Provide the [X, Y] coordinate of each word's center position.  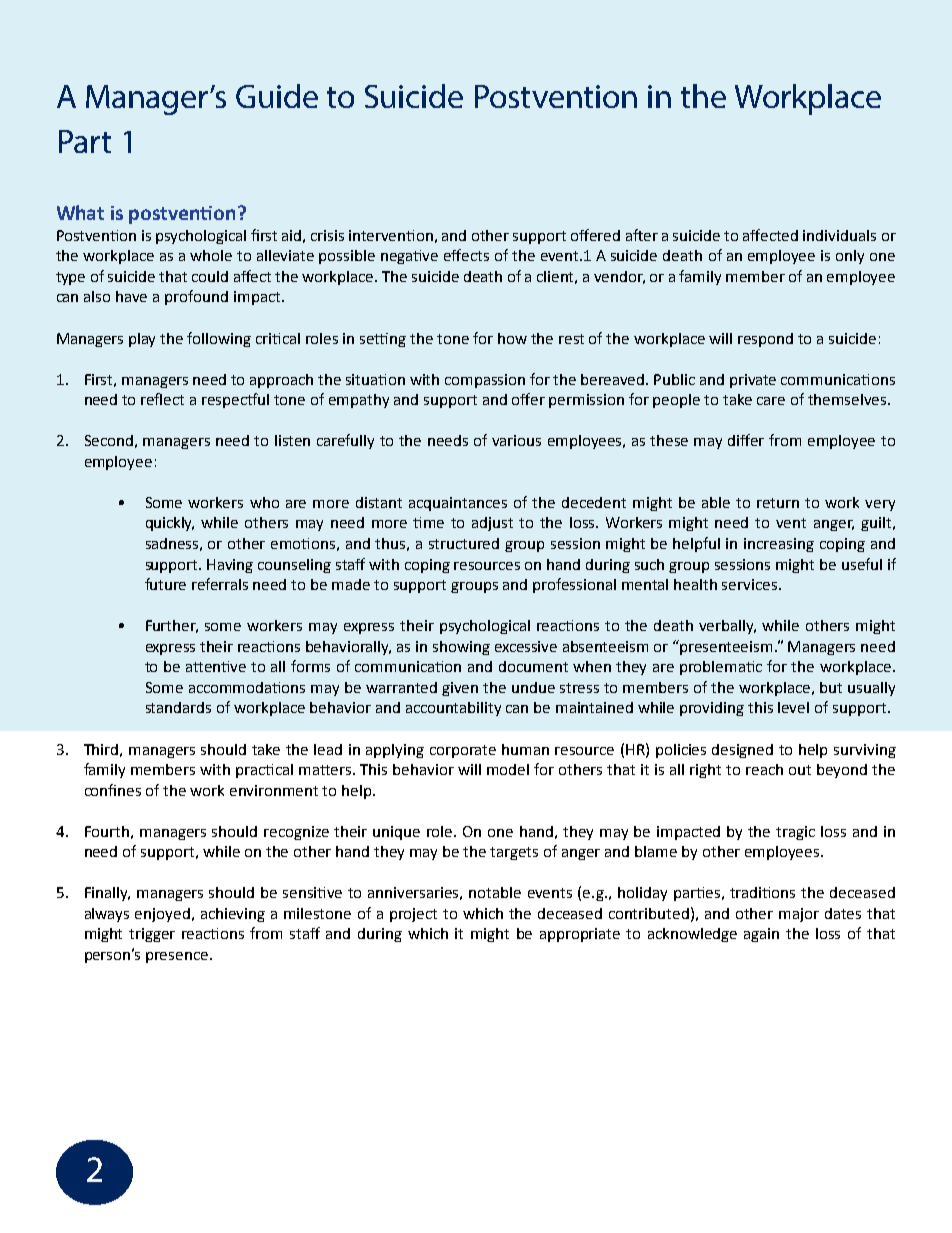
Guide [277, 96]
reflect [162, 399]
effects [466, 255]
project [413, 915]
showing [461, 648]
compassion [485, 381]
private [753, 381]
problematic [721, 668]
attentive [216, 666]
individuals [839, 235]
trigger [152, 935]
